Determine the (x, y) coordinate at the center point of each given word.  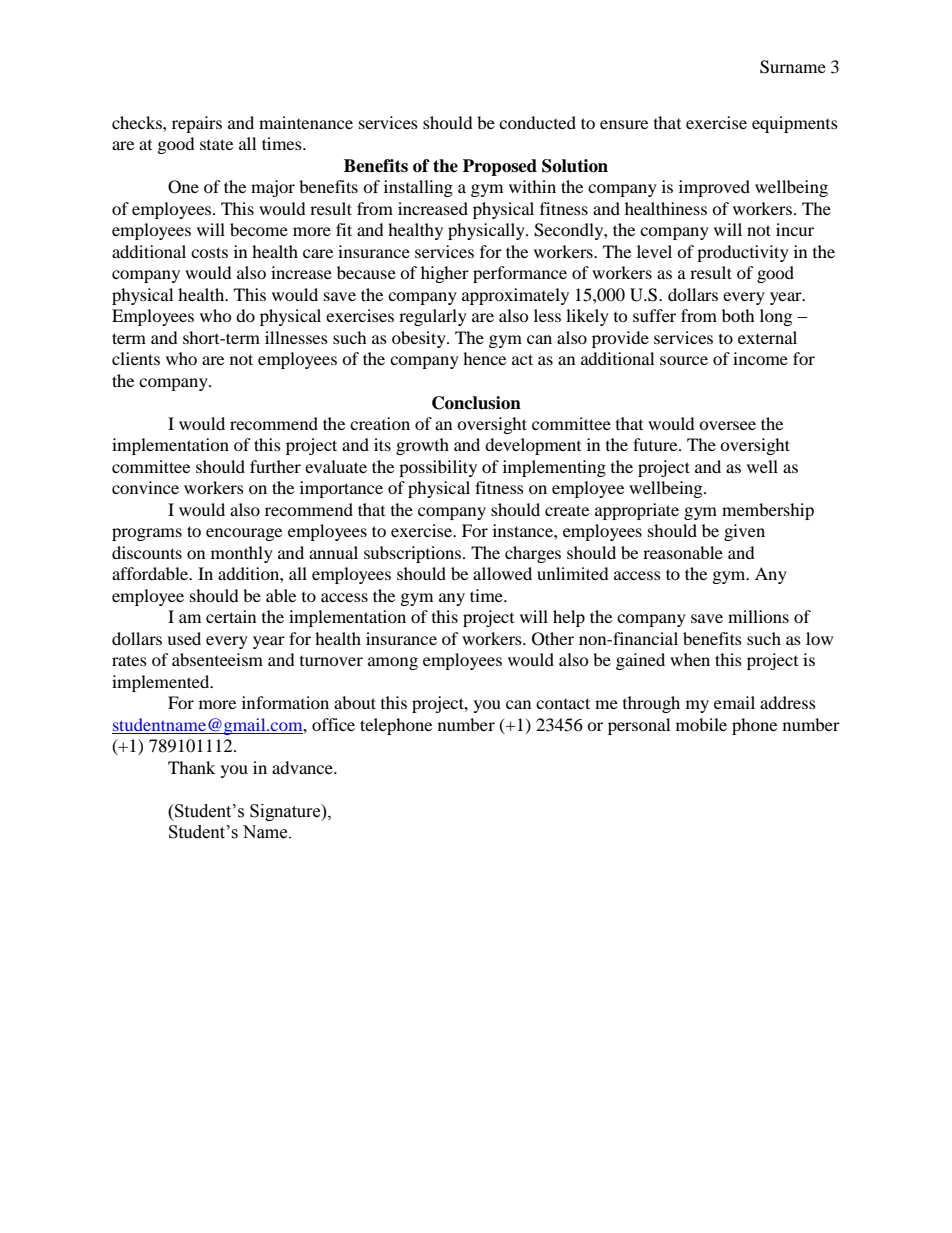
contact (563, 703)
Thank (191, 767)
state (216, 144)
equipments (795, 124)
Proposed (500, 167)
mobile (701, 724)
